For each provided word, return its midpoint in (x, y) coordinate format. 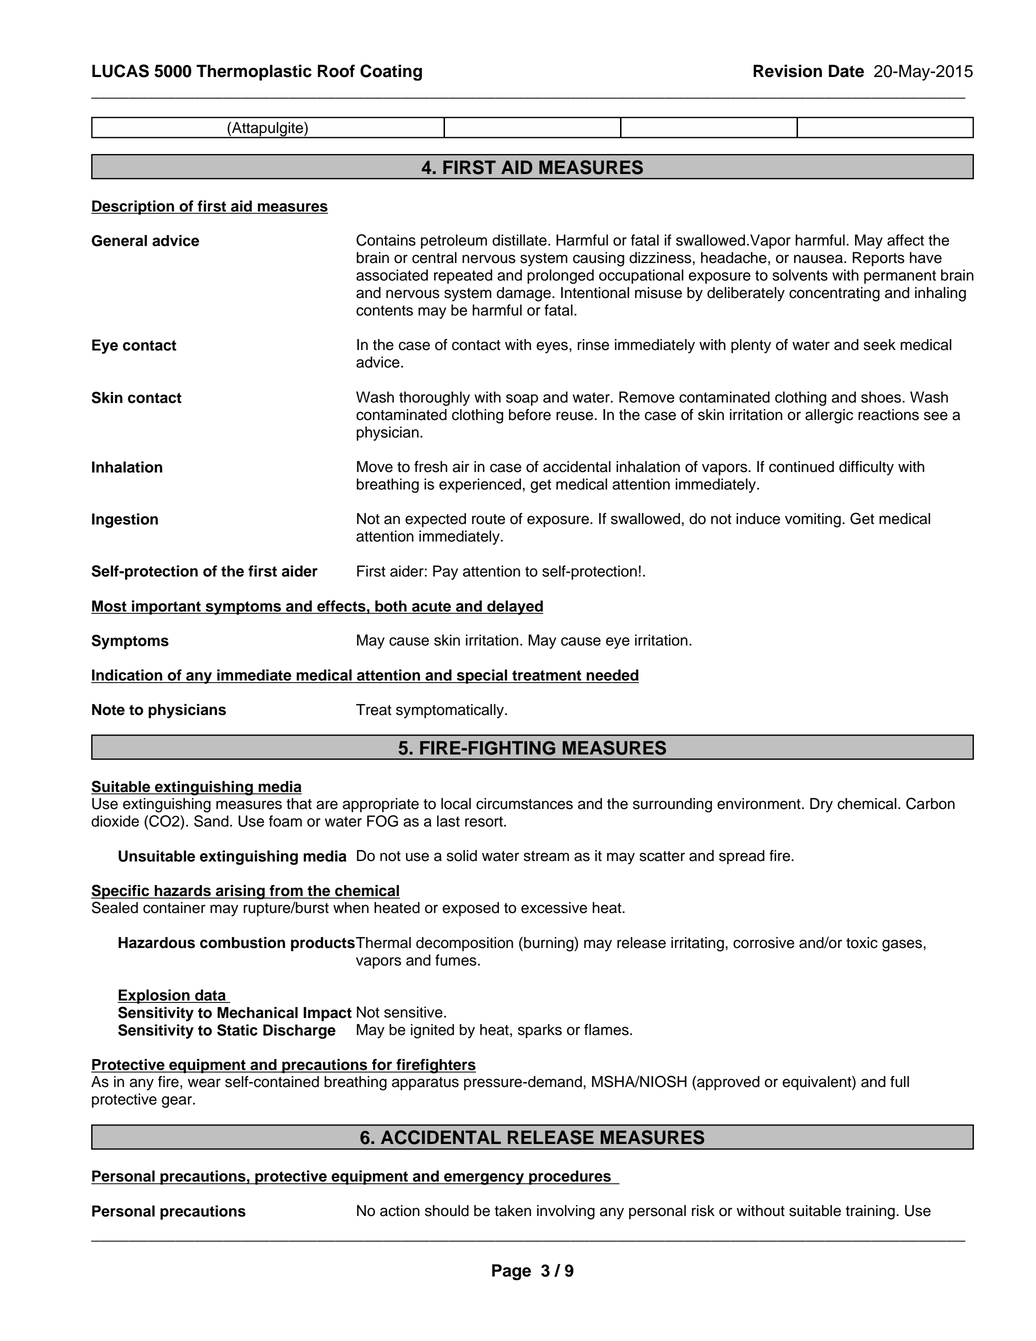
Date (846, 71)
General (119, 241)
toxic (862, 943)
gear (178, 1102)
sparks (540, 1031)
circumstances (524, 804)
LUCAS (120, 71)
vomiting (814, 520)
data (210, 996)
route (488, 519)
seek (880, 345)
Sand (212, 821)
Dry (821, 805)
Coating (391, 72)
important (166, 607)
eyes (553, 347)
